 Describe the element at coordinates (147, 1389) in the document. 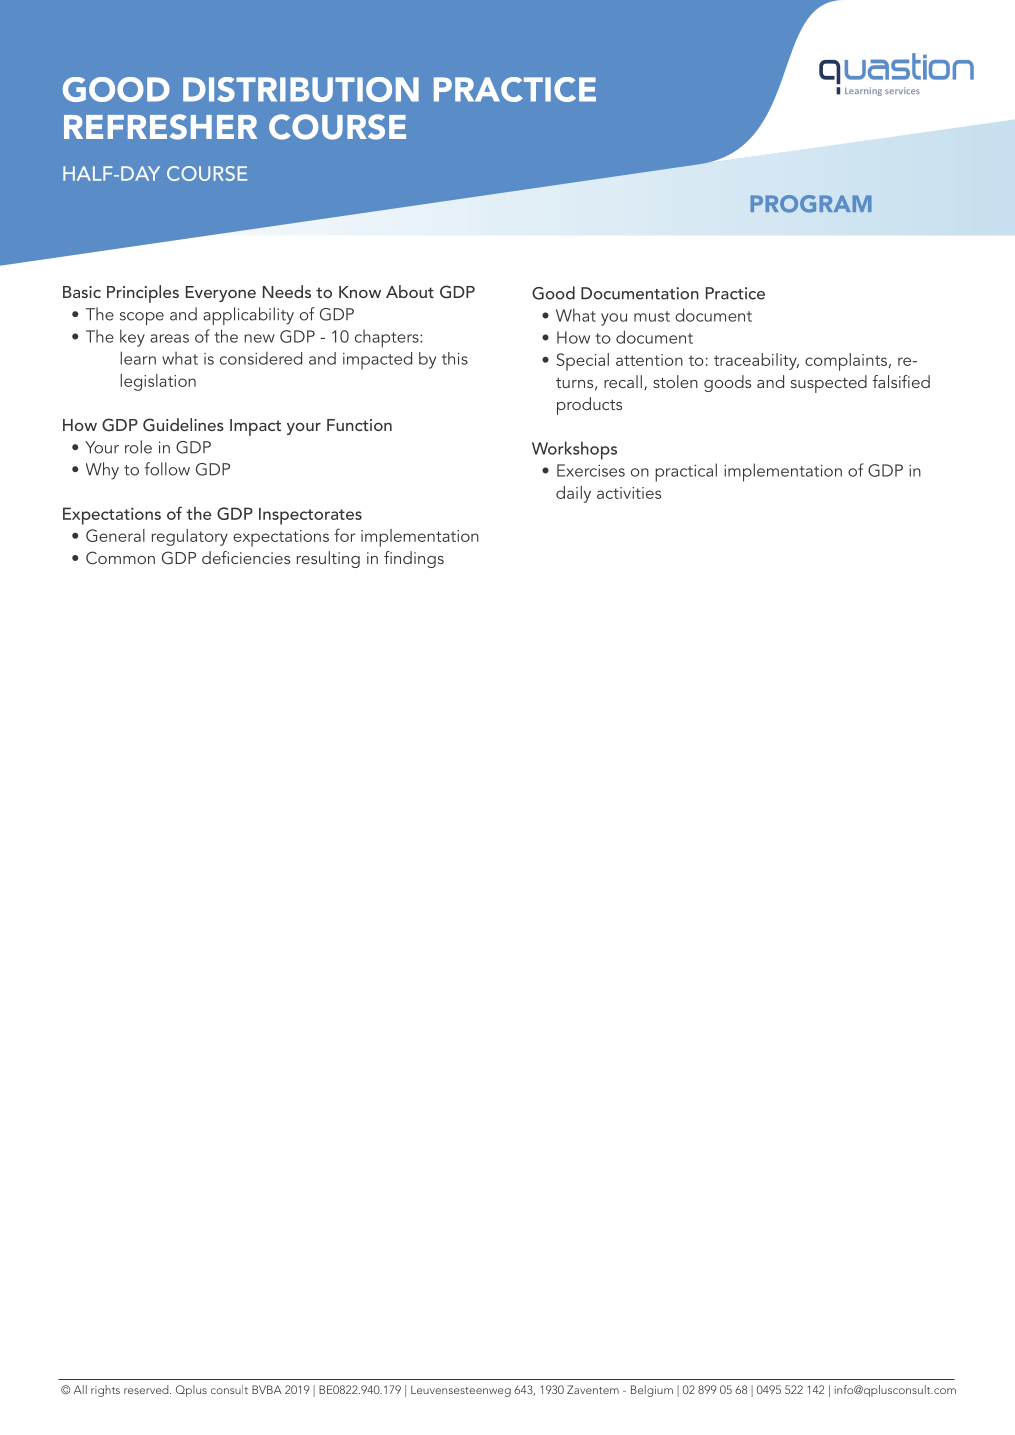

I see `reserved` at that location.
